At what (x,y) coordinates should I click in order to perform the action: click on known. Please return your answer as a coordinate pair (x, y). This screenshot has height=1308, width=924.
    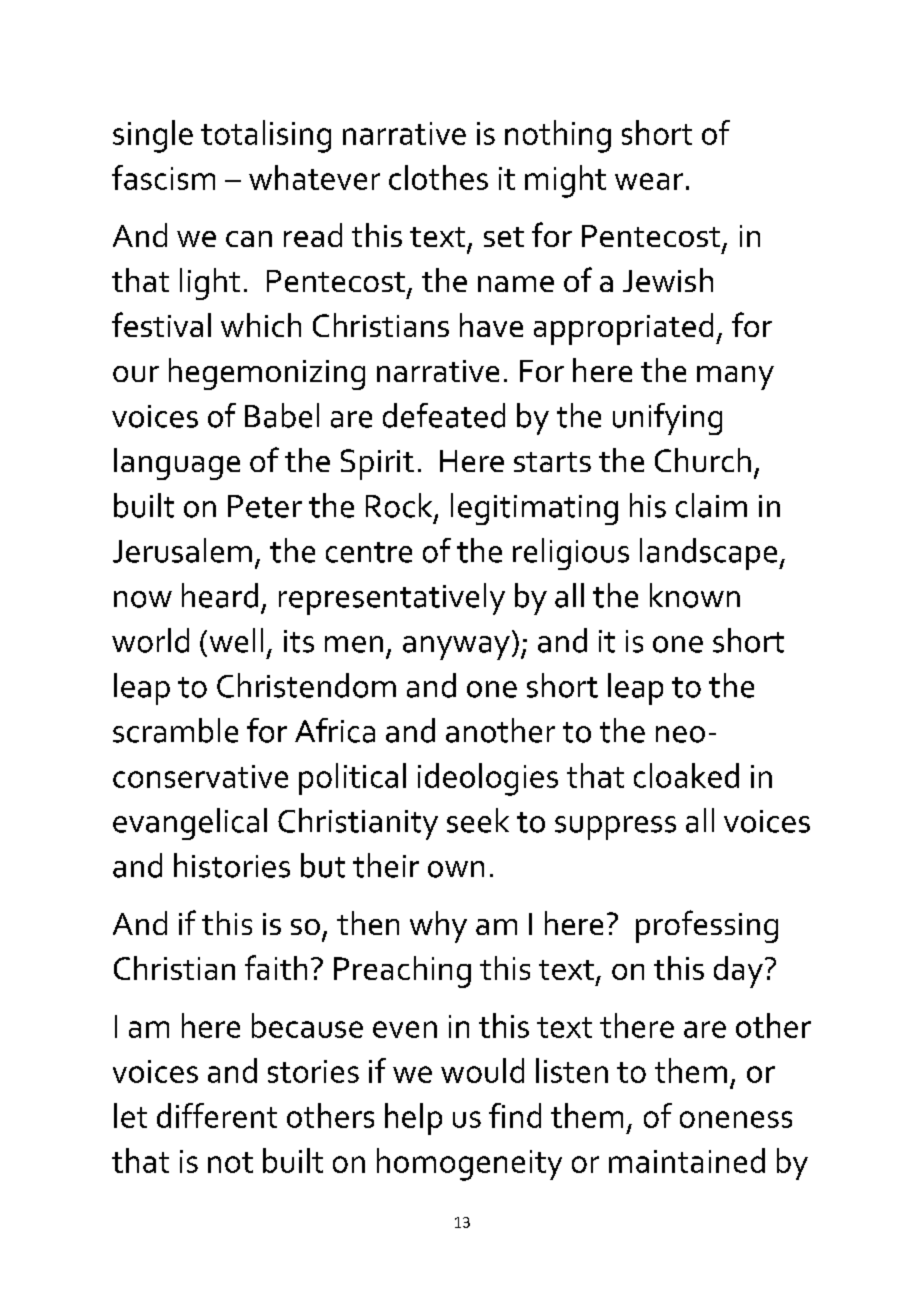
    Looking at the image, I should click on (695, 595).
